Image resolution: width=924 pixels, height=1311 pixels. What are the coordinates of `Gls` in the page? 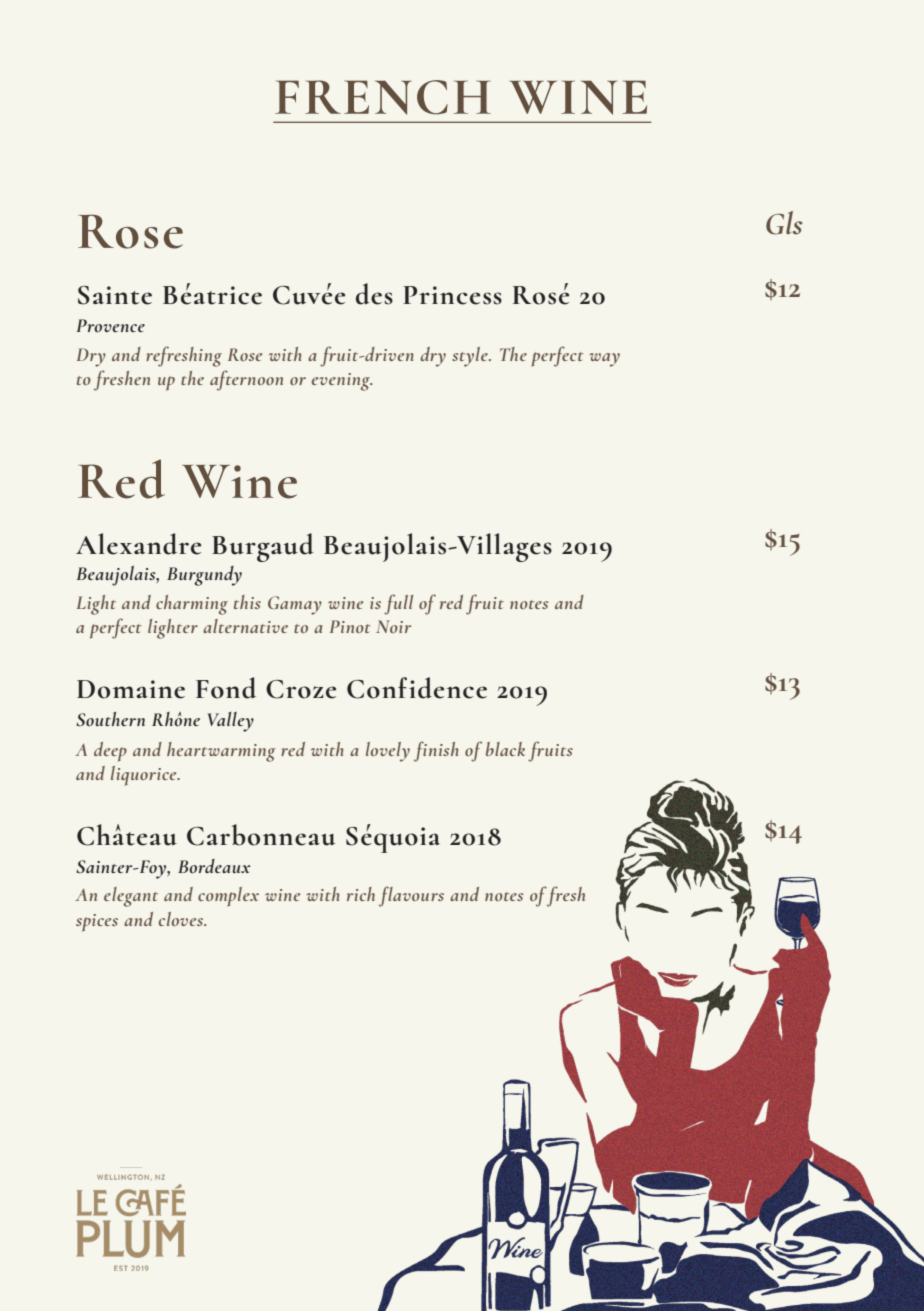 It's located at (784, 223).
